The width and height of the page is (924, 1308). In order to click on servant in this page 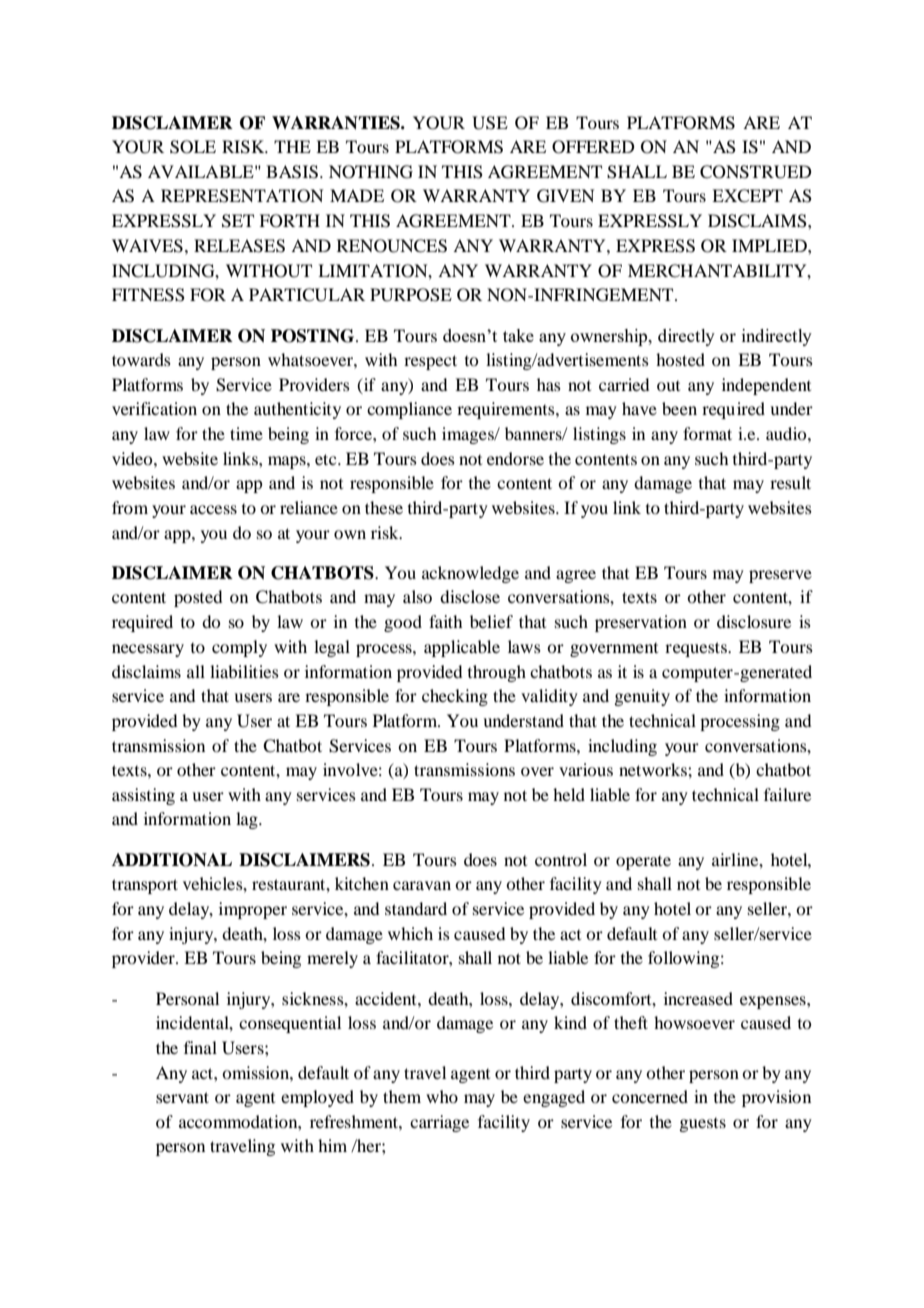, I will do `click(182, 1097)`.
